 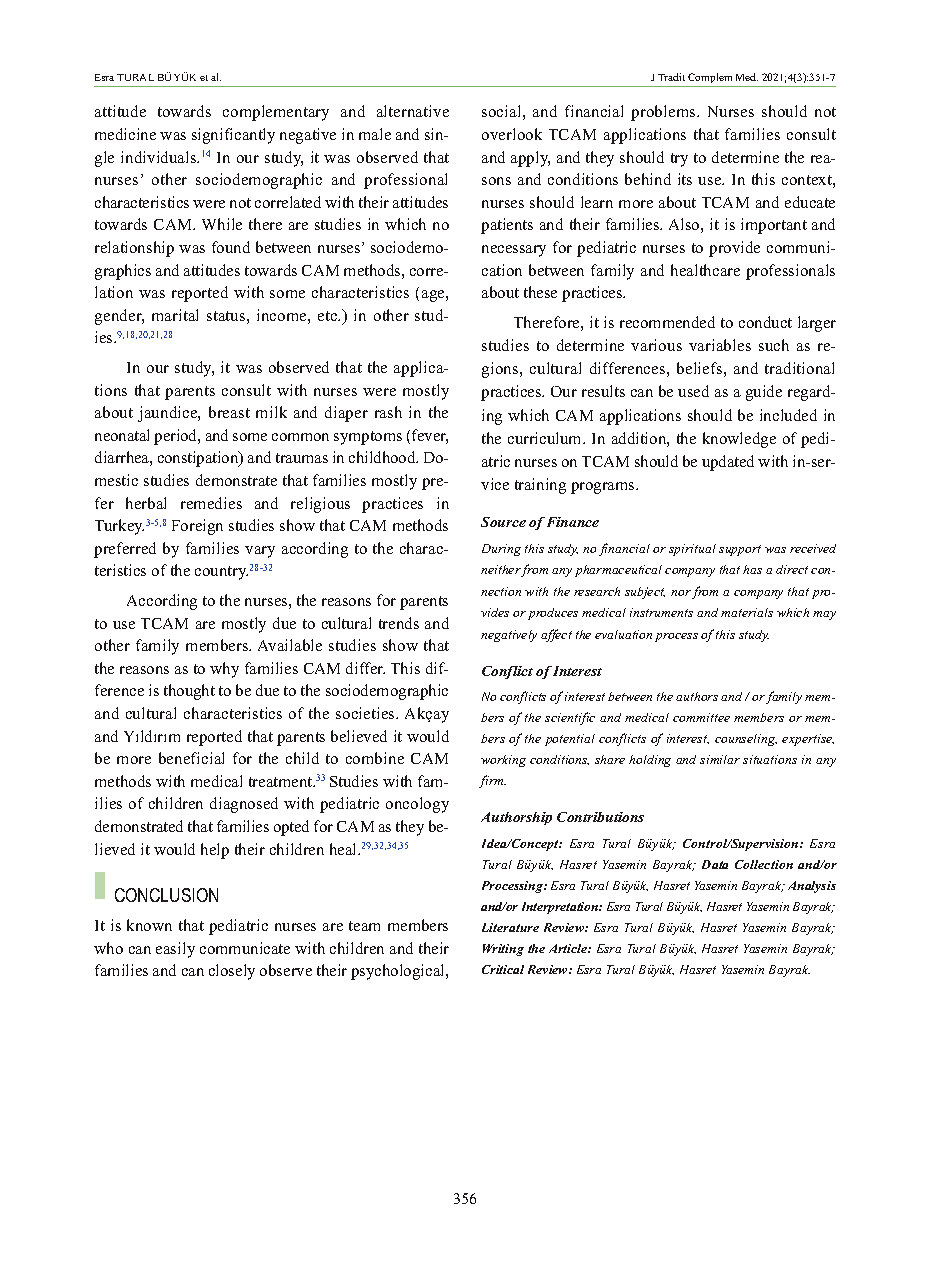 What do you see at coordinates (175, 950) in the image?
I see `easily` at bounding box center [175, 950].
